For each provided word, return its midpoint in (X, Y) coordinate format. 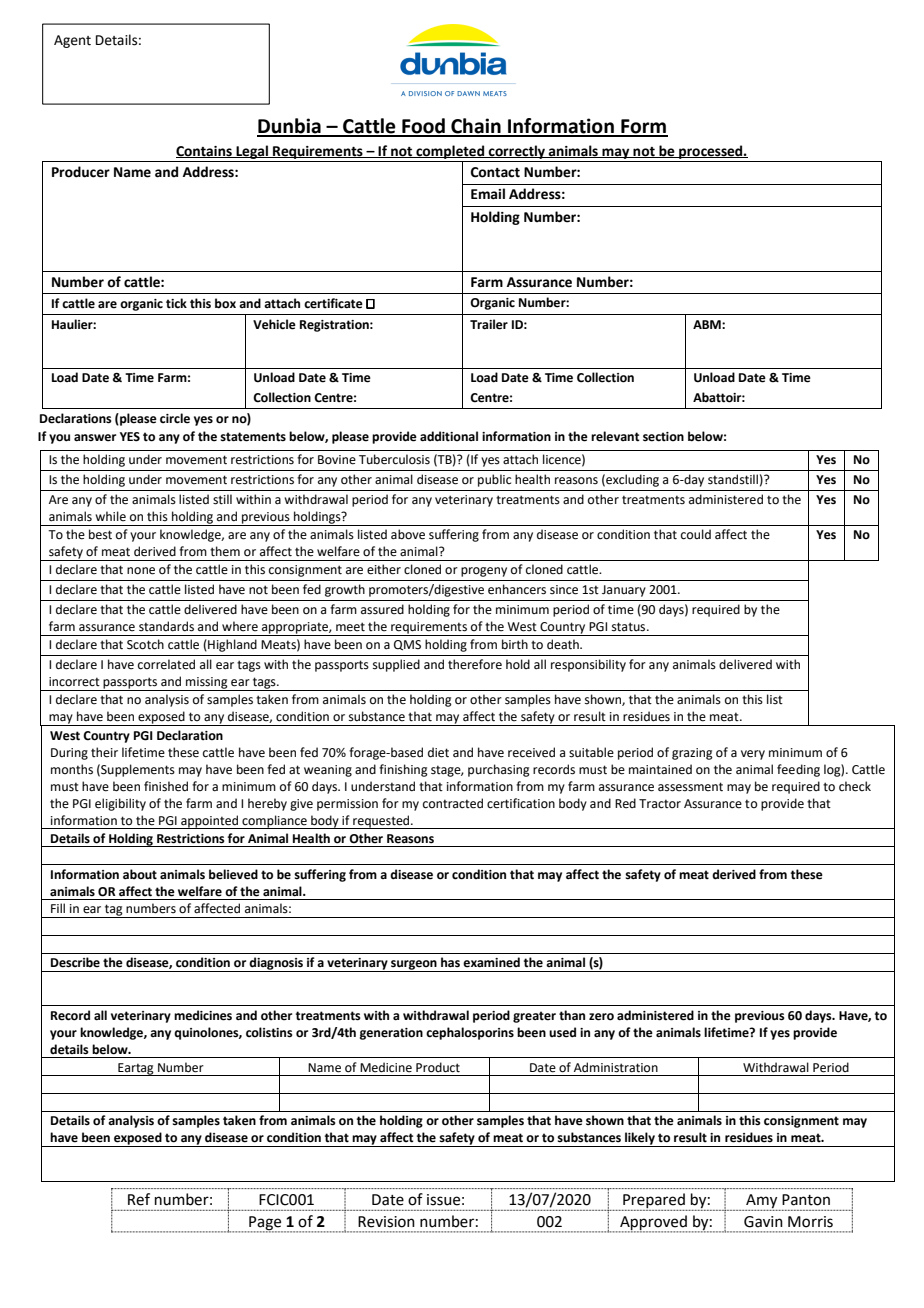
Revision (386, 1222)
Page (265, 1224)
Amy (762, 1202)
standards (166, 626)
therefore (475, 664)
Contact (495, 172)
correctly (517, 152)
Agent (72, 41)
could (696, 534)
